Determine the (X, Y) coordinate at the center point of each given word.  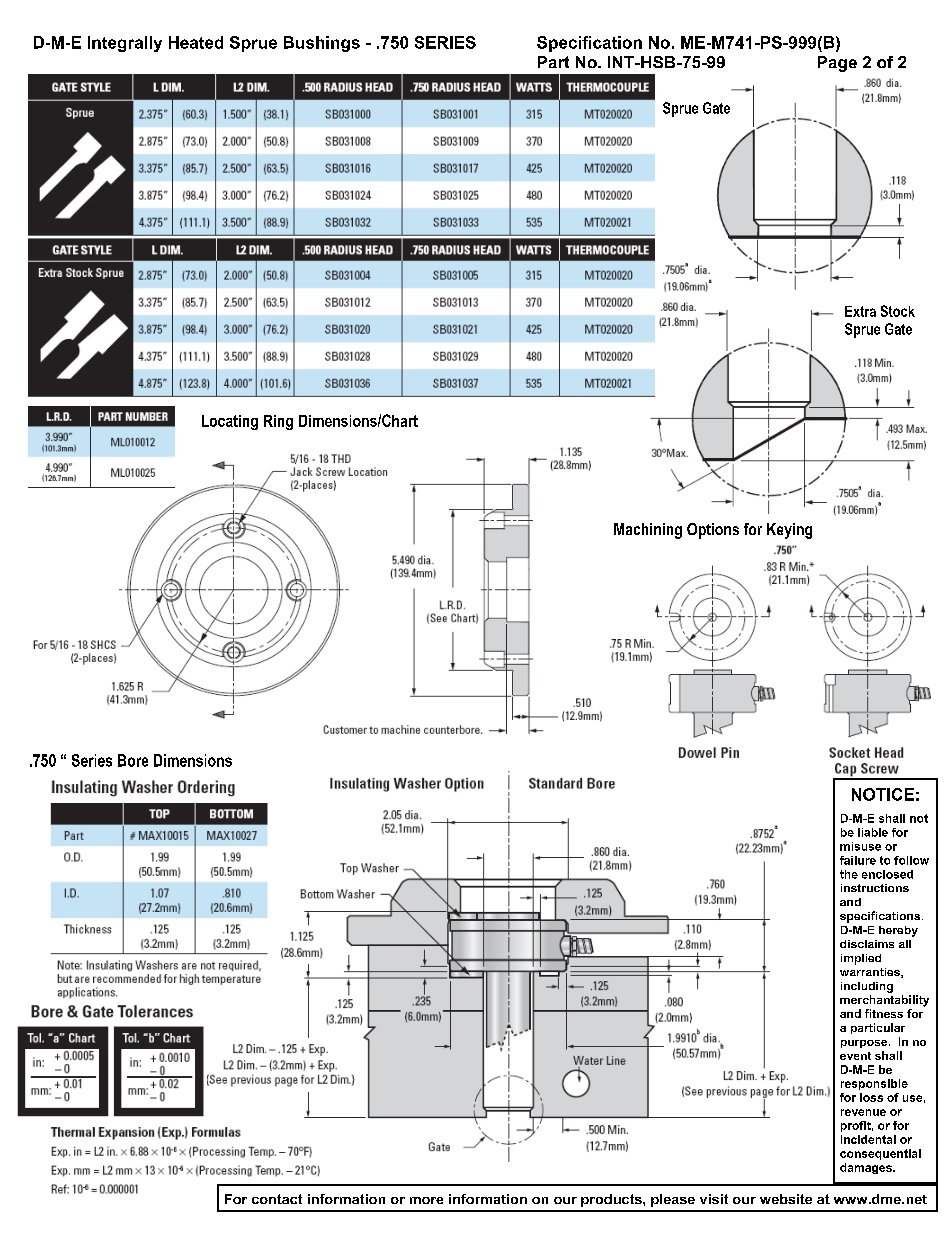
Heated (196, 42)
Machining (648, 531)
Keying (789, 531)
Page (837, 64)
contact (277, 1199)
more (426, 1200)
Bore (133, 760)
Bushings (322, 44)
